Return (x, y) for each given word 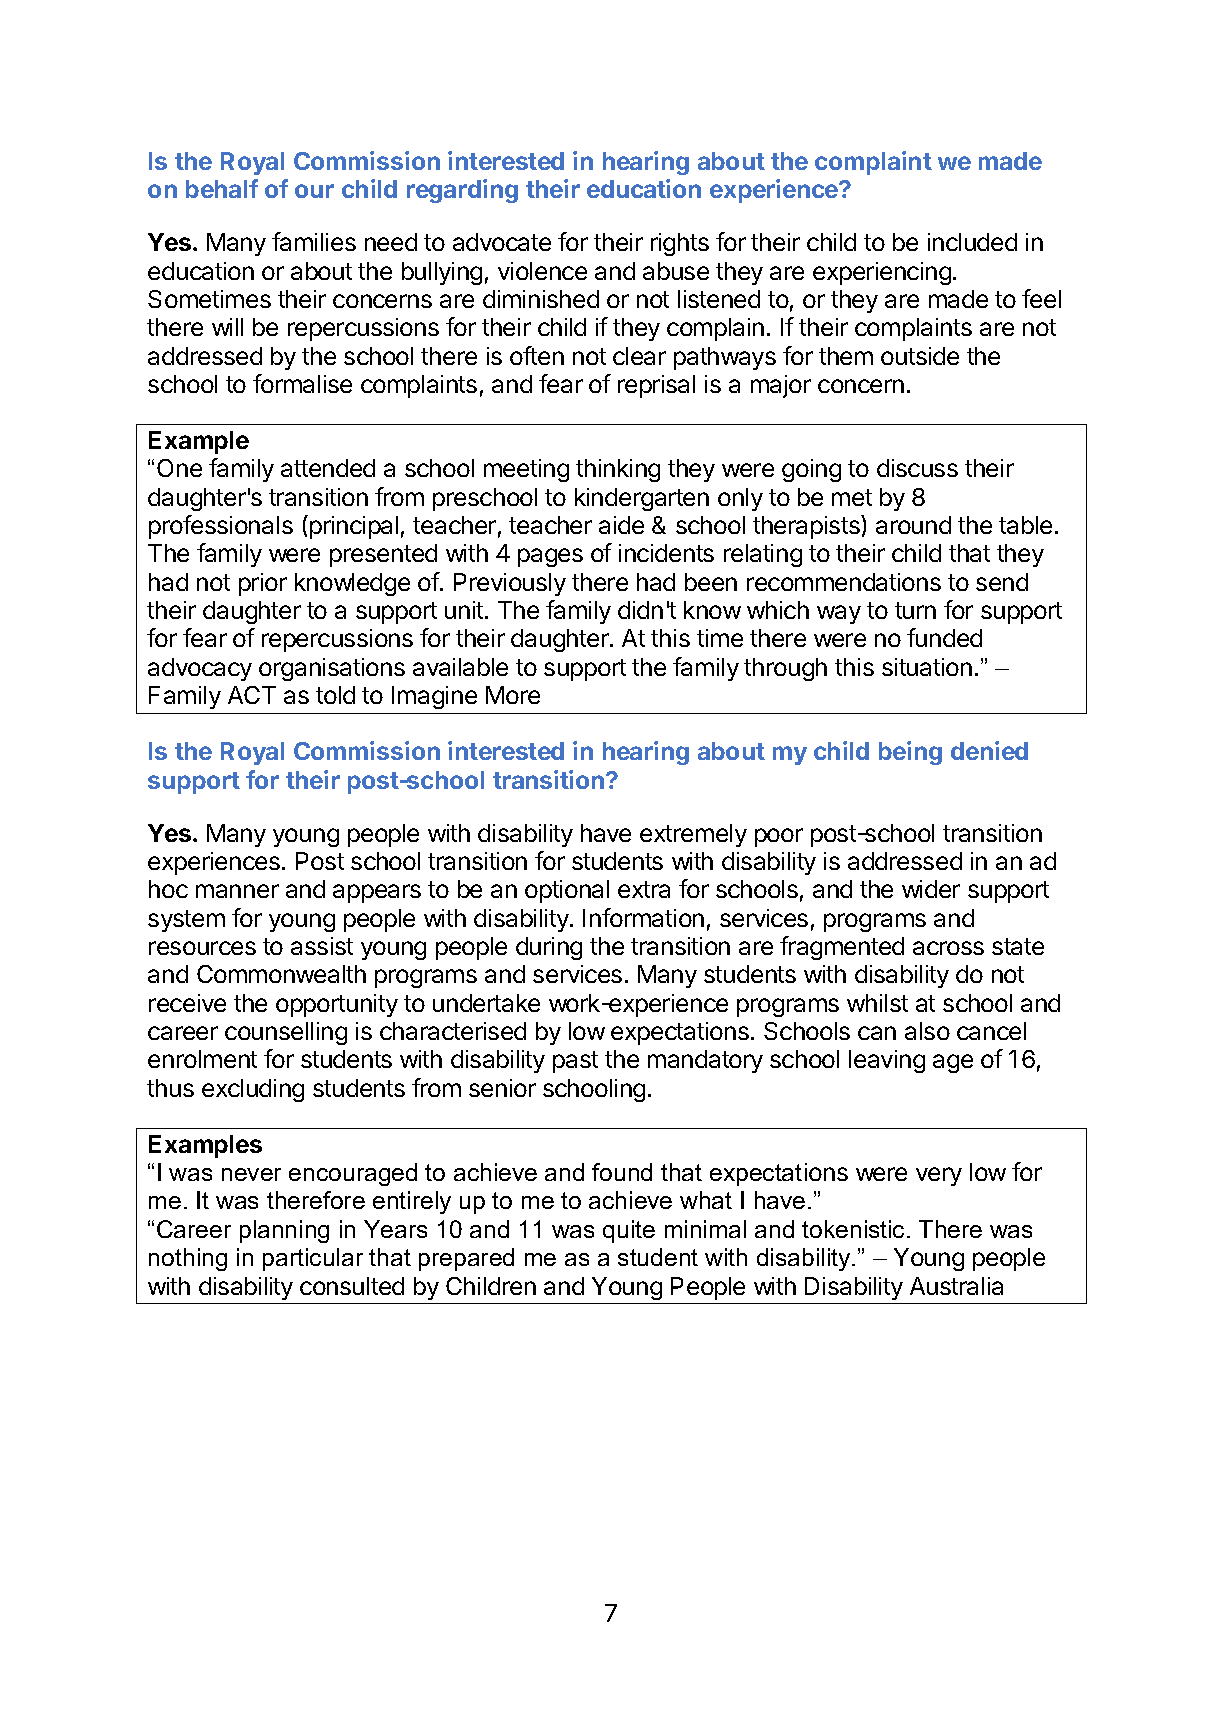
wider (931, 889)
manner (237, 891)
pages (550, 557)
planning (284, 1231)
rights (680, 244)
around (913, 525)
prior (263, 584)
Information (643, 917)
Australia (956, 1286)
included (972, 242)
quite (629, 1231)
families (314, 241)
